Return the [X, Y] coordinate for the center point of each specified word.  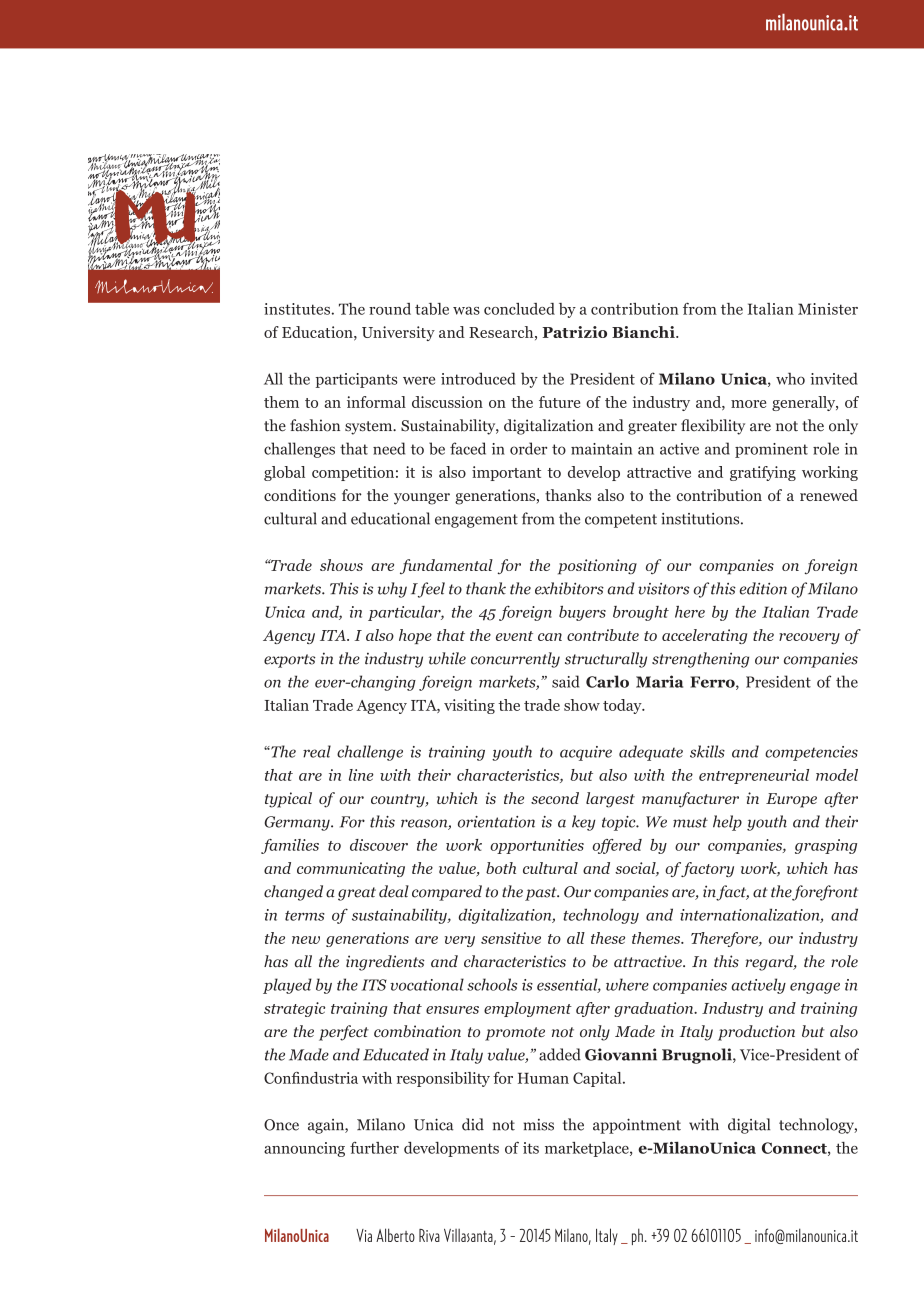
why [392, 590]
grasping [826, 846]
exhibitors [569, 588]
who [790, 378]
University [398, 333]
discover [379, 845]
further [374, 1148]
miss [539, 1125]
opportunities [537, 846]
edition [763, 588]
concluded [519, 309]
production [756, 1033]
